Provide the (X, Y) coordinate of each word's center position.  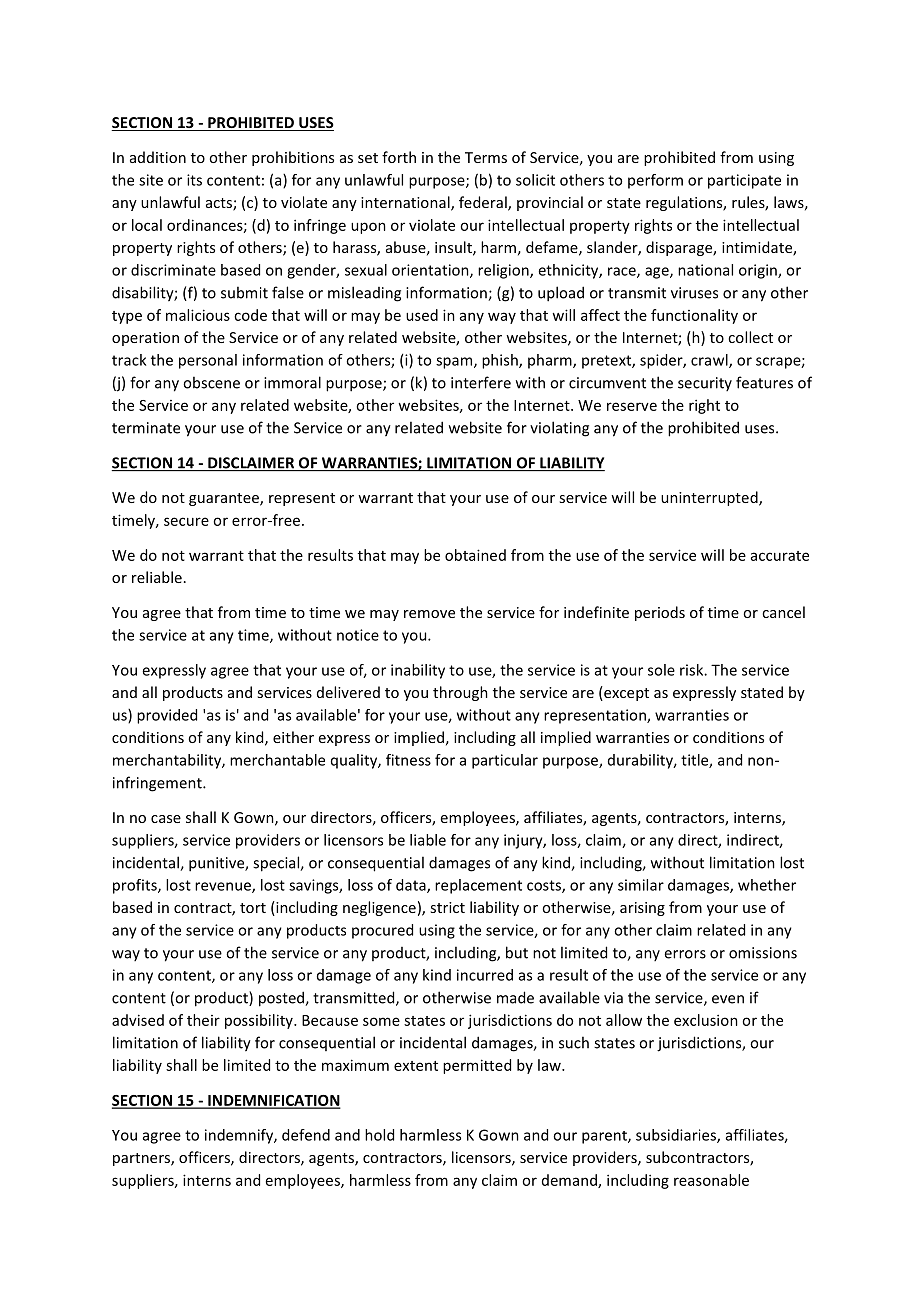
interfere (481, 382)
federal (484, 203)
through (460, 693)
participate (744, 181)
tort (253, 908)
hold (379, 1135)
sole (661, 670)
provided (167, 716)
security (705, 384)
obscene (211, 382)
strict (447, 907)
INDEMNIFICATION (273, 1101)
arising (642, 909)
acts (220, 204)
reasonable (711, 1180)
